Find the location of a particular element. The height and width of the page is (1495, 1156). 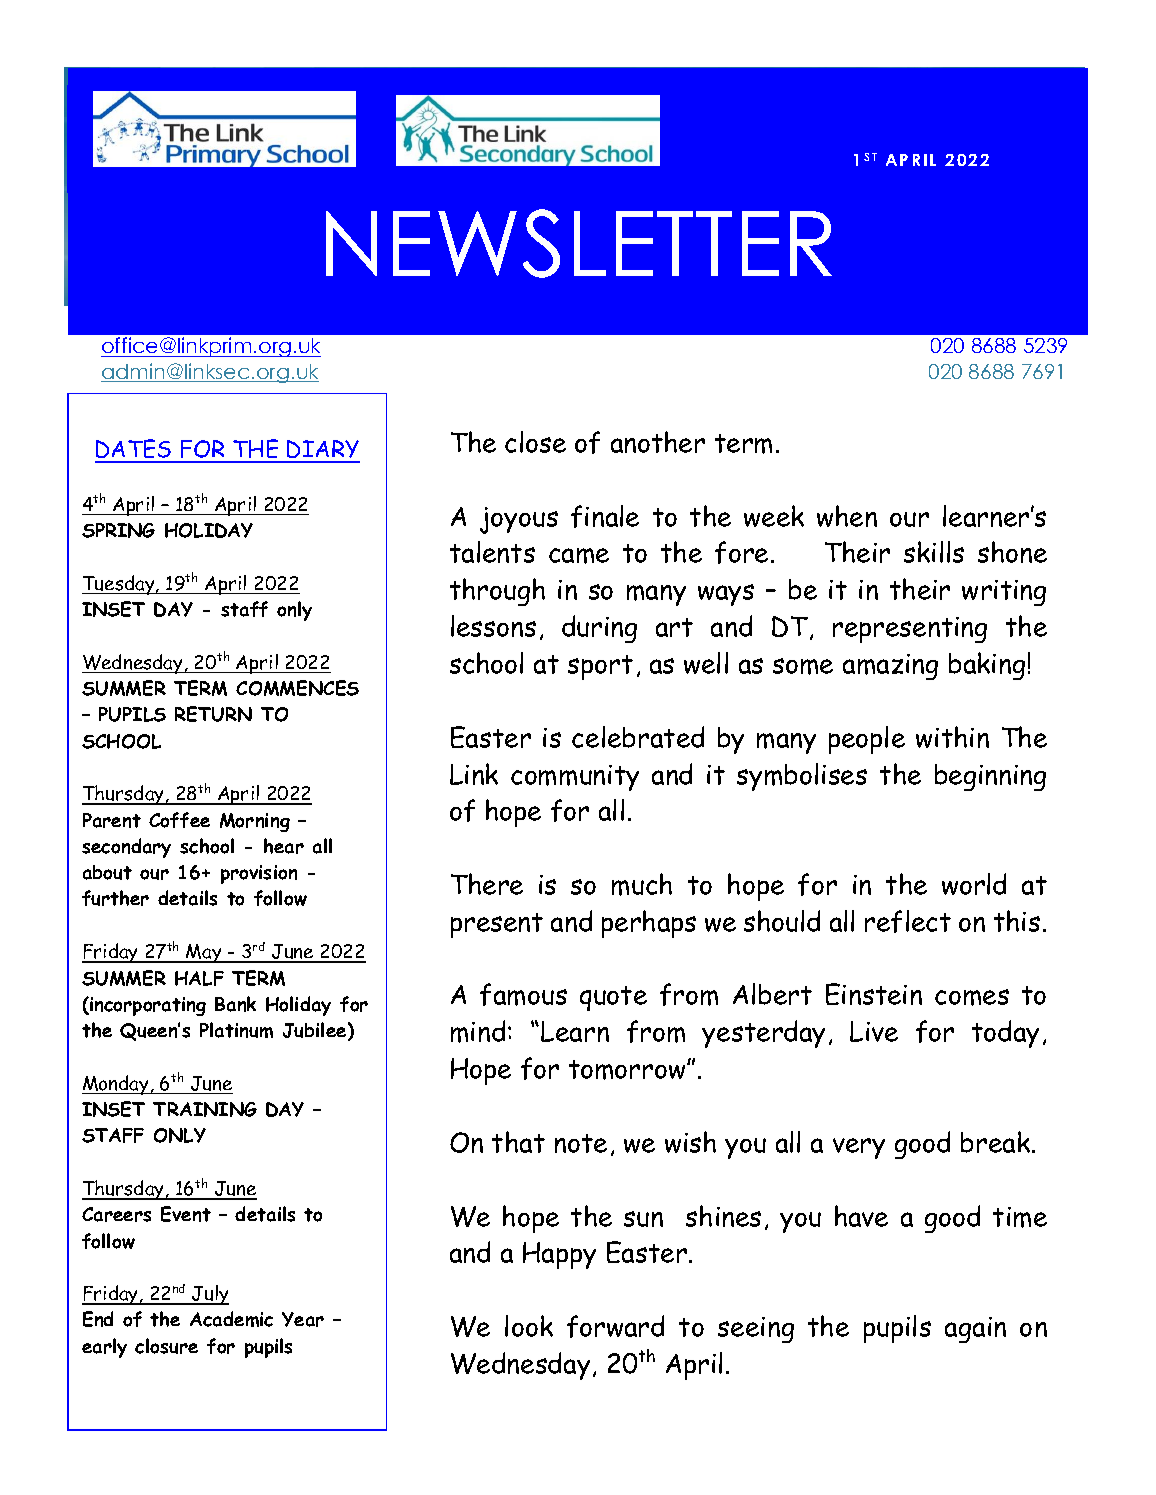

Einstein is located at coordinates (874, 994).
